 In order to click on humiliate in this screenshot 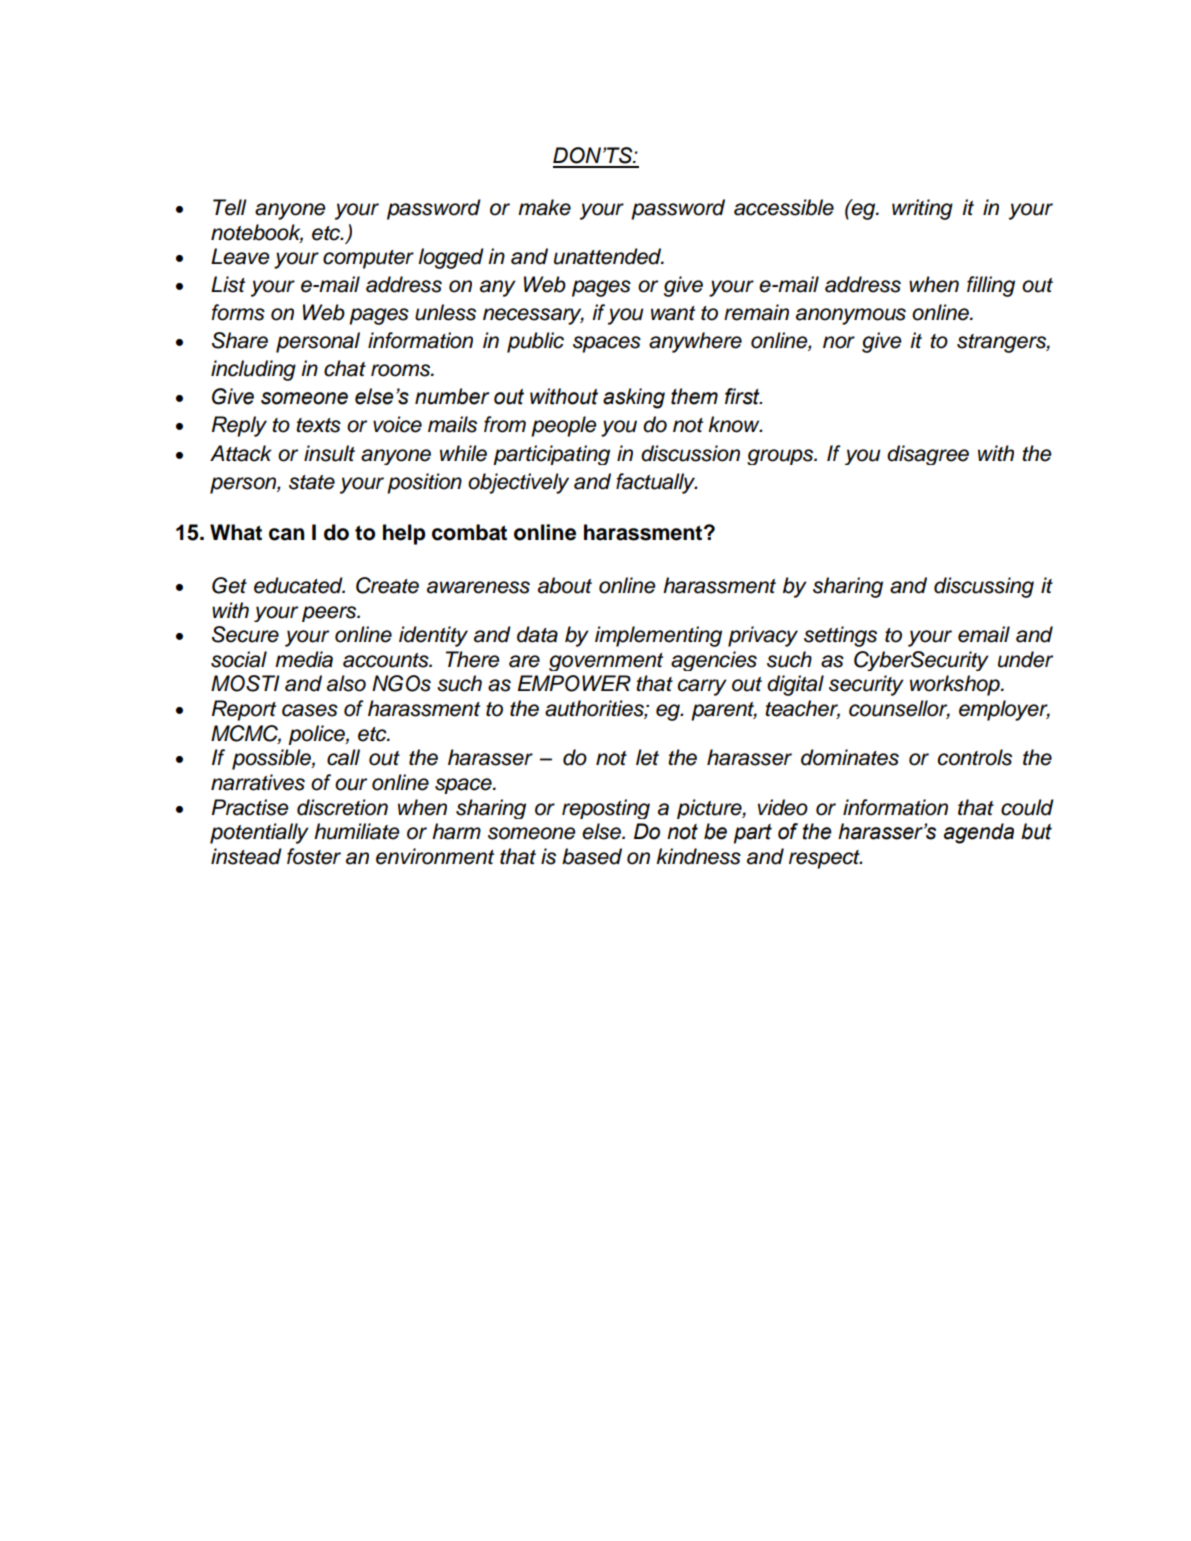, I will do `click(356, 831)`.
